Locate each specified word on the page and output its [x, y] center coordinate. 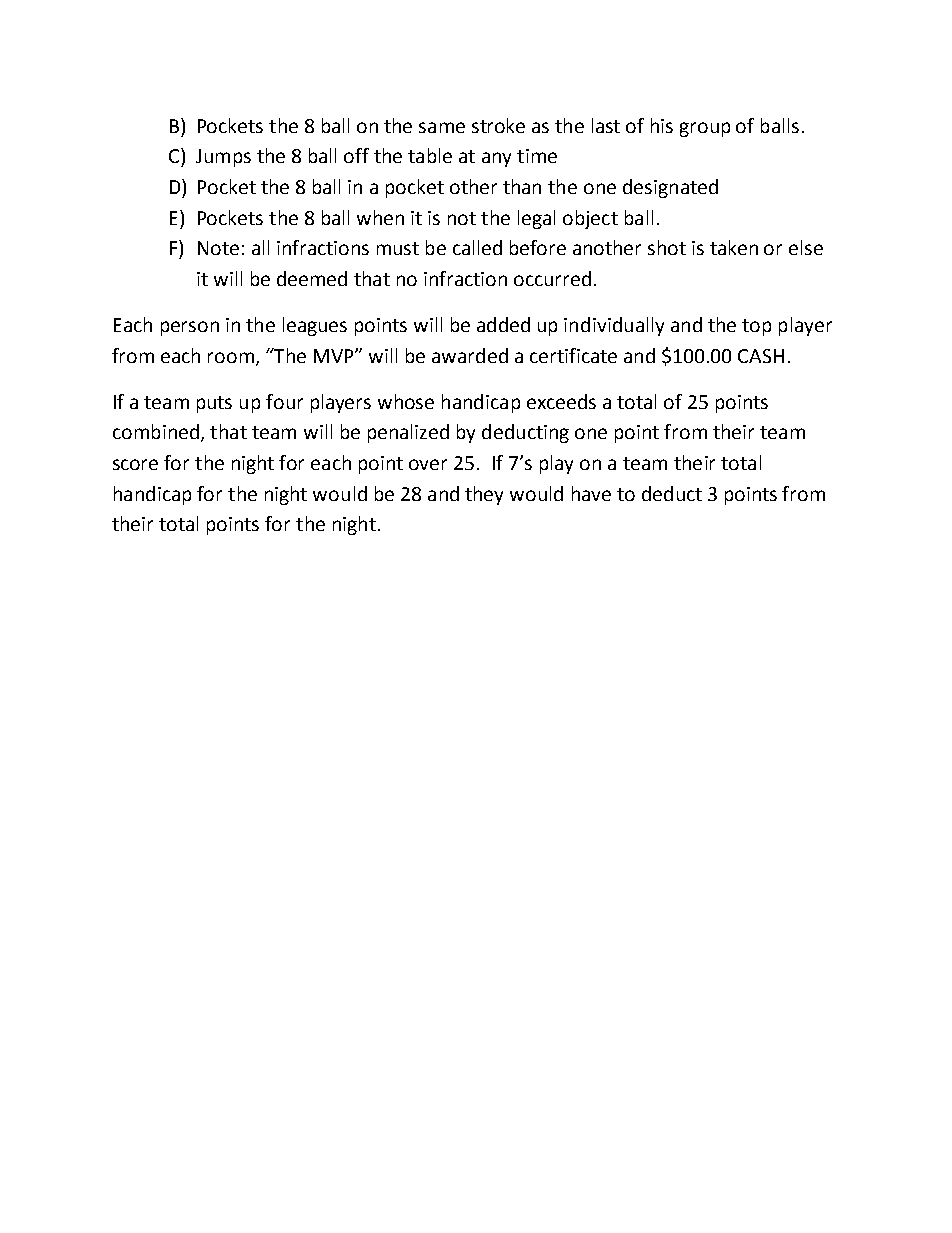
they [484, 495]
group [705, 129]
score [135, 464]
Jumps [223, 158]
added [503, 324]
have [591, 493]
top [756, 327]
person [190, 328]
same [442, 127]
